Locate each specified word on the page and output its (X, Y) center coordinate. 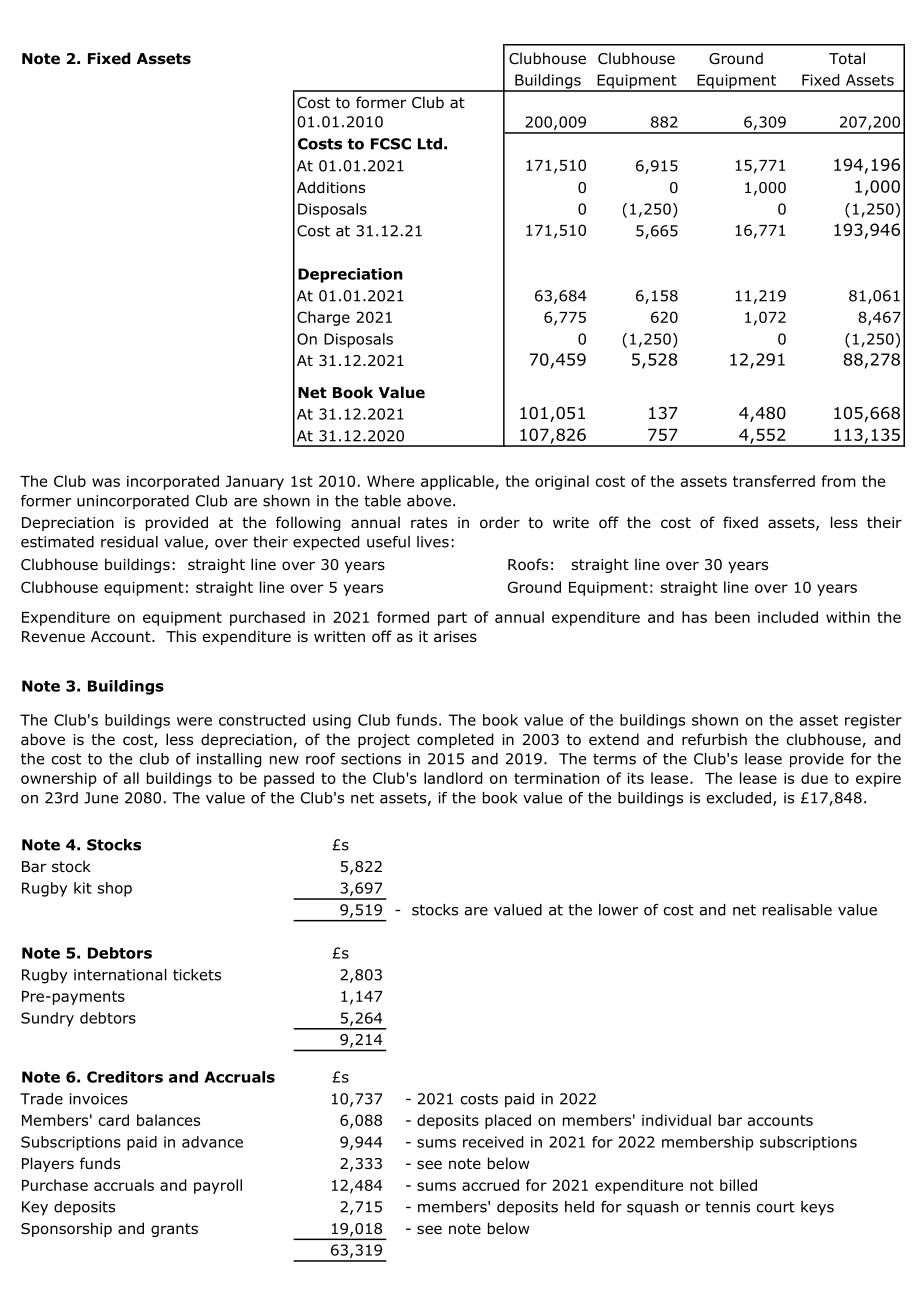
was (106, 482)
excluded (738, 798)
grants (174, 1230)
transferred (774, 481)
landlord (453, 778)
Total (847, 58)
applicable (457, 482)
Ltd (430, 144)
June (101, 798)
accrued (490, 1185)
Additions (331, 187)
